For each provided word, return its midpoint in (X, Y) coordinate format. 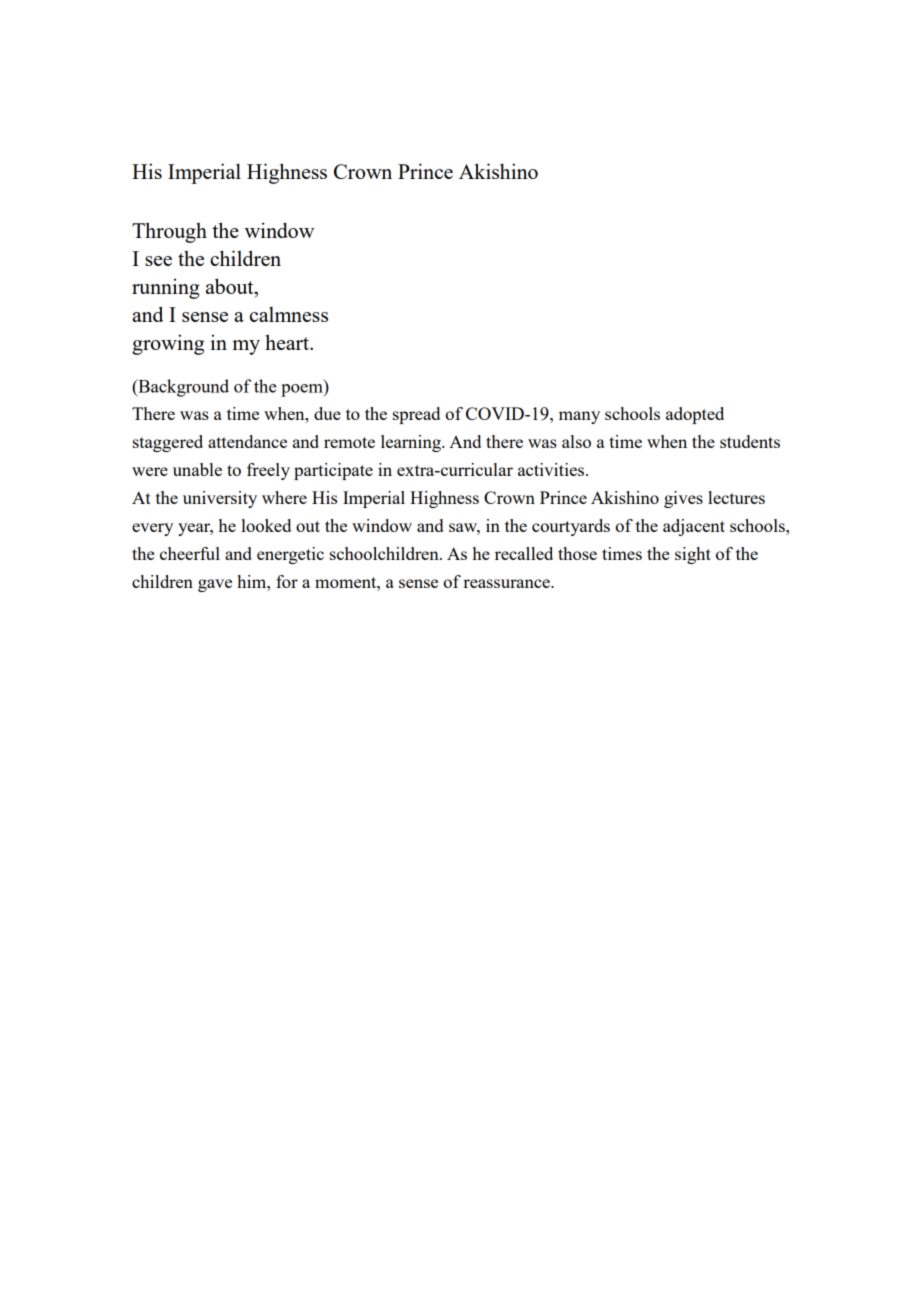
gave (215, 585)
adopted (695, 415)
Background (182, 388)
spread (416, 415)
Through (169, 232)
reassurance (507, 583)
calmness (289, 314)
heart (288, 342)
